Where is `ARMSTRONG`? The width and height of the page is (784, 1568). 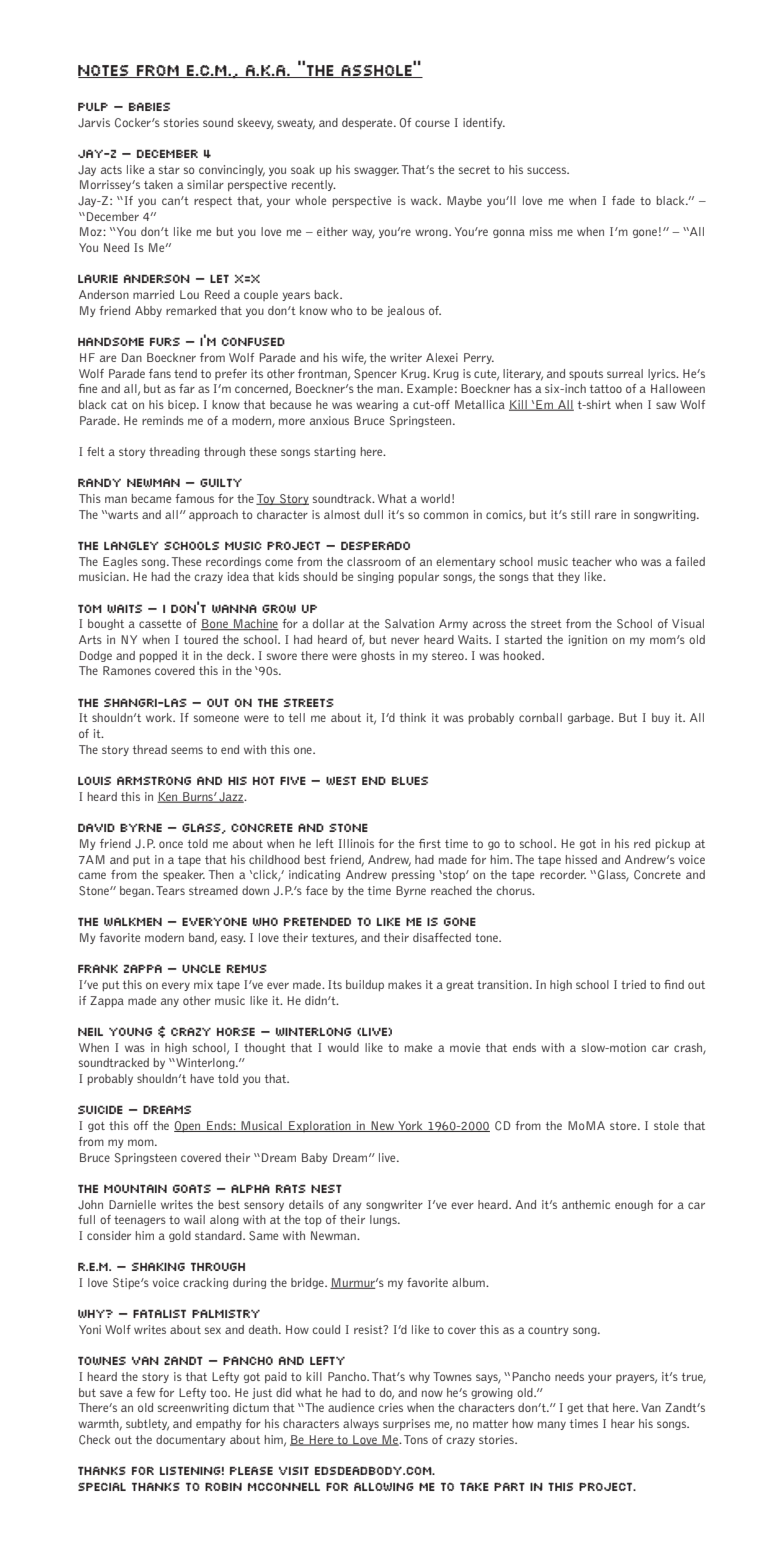
ARMSTRONG is located at coordinates (154, 781).
